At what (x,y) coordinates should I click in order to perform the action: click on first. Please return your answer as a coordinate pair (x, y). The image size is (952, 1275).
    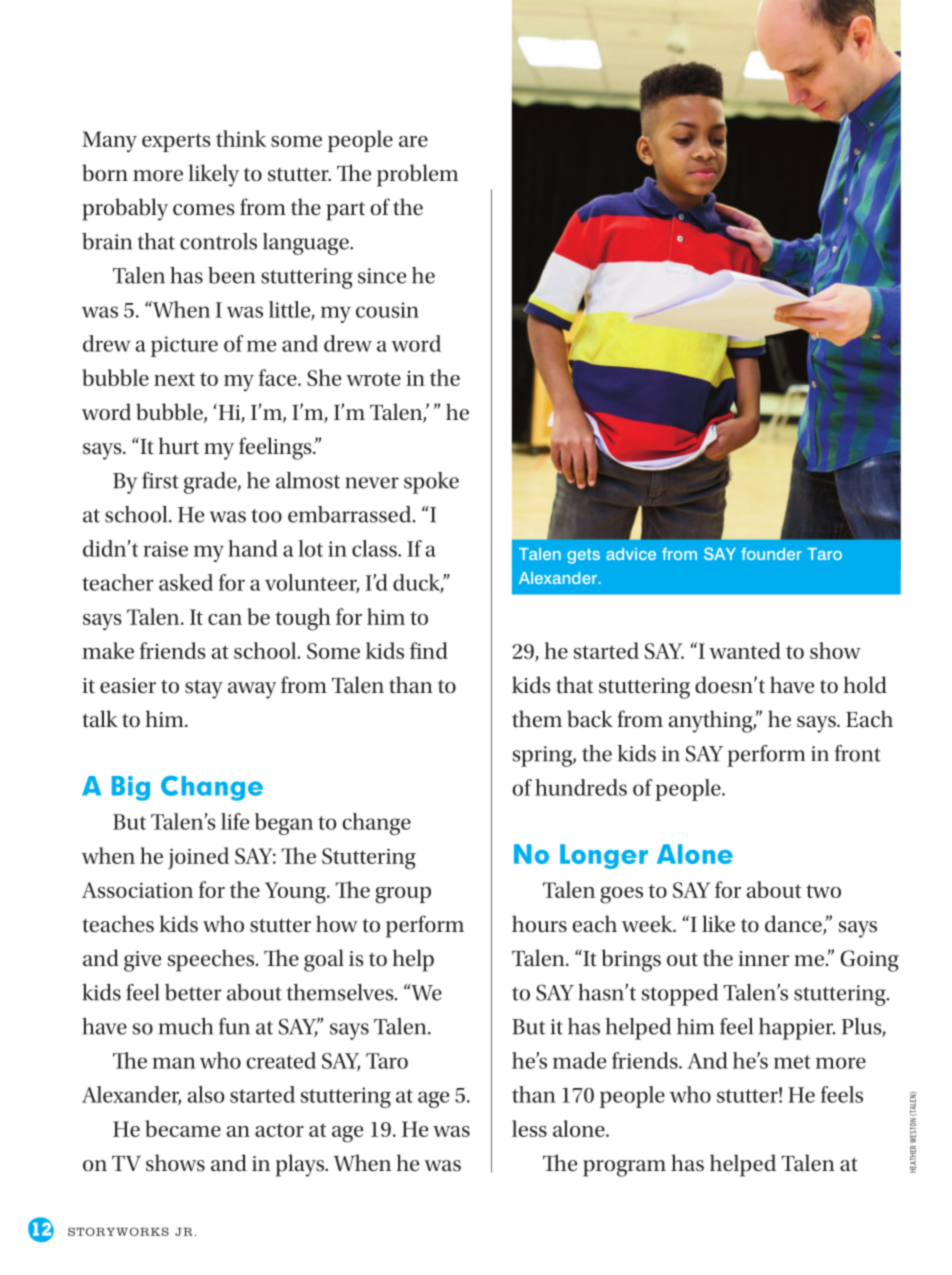
    Looking at the image, I should click on (160, 480).
